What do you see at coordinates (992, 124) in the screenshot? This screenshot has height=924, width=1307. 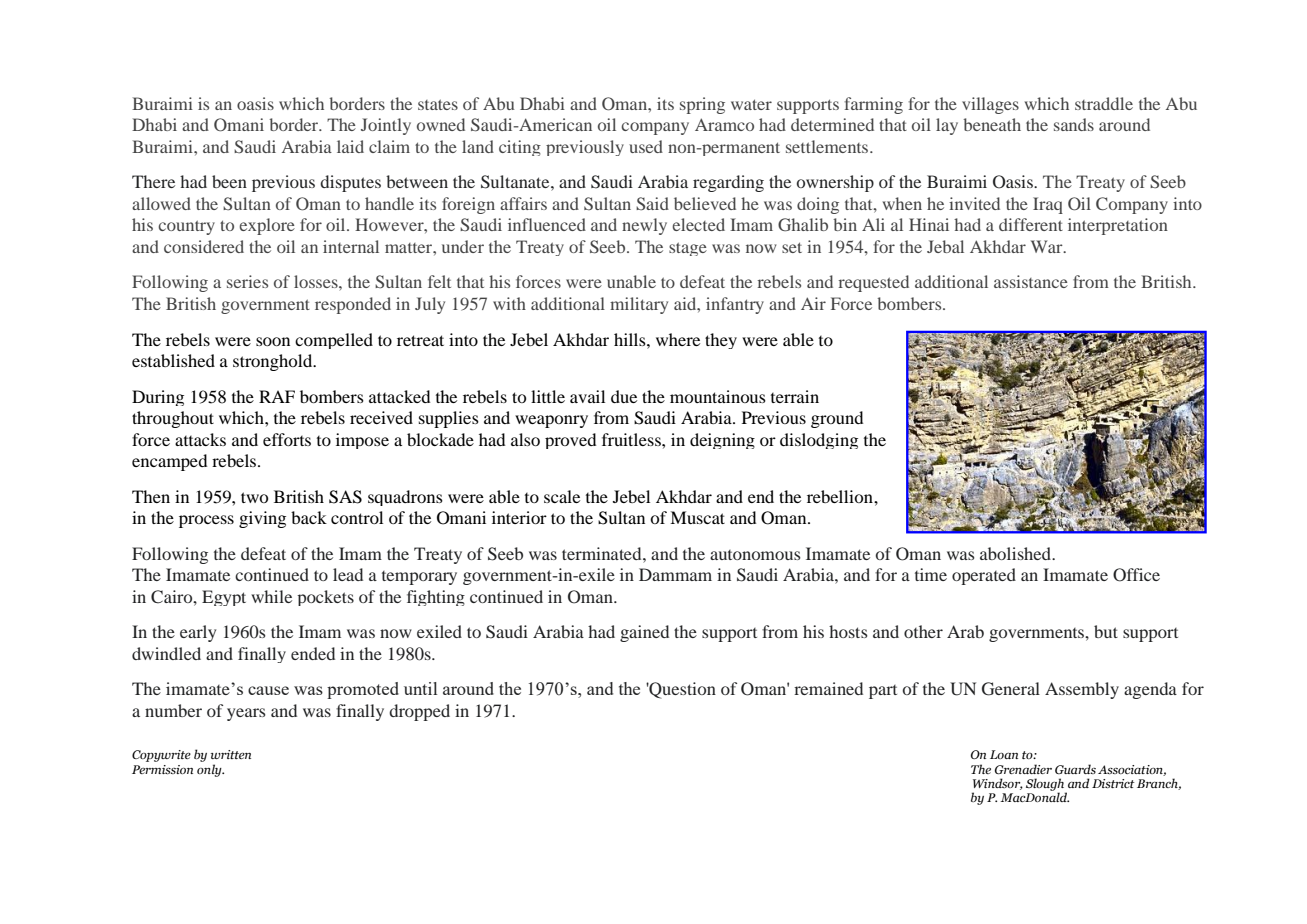 I see `beneath` at bounding box center [992, 124].
